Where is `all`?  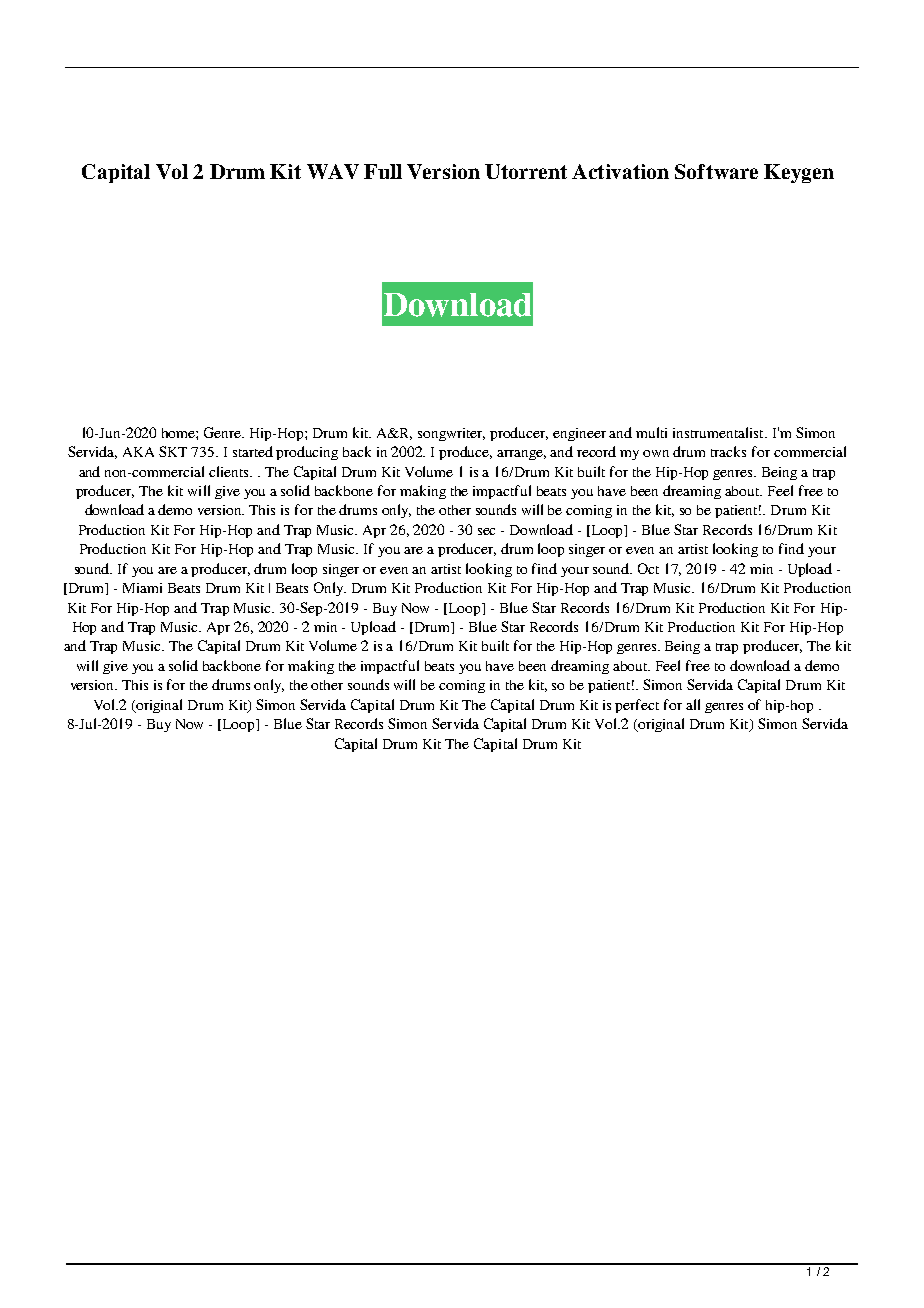
all is located at coordinates (693, 704).
